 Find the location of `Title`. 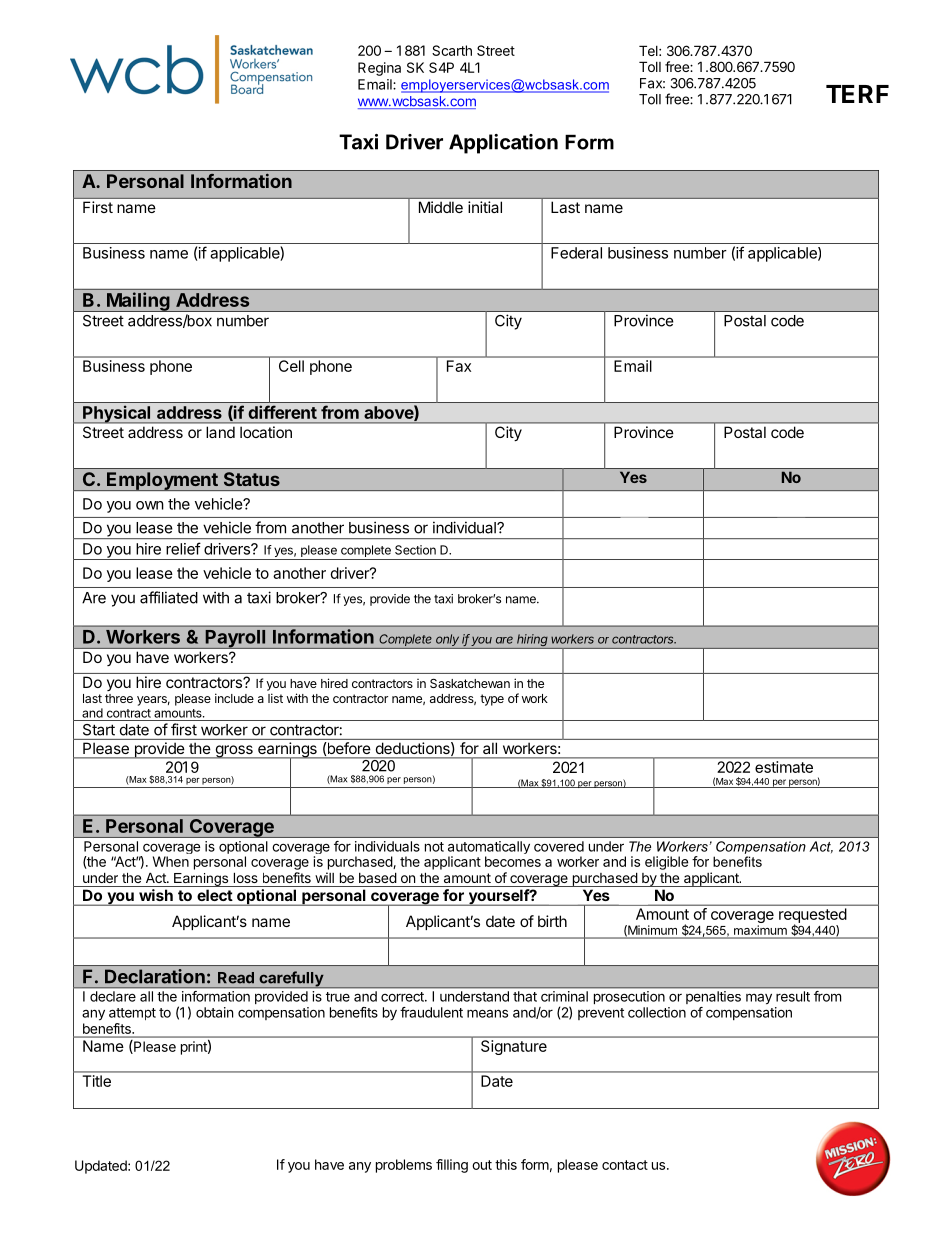

Title is located at coordinates (97, 1081).
